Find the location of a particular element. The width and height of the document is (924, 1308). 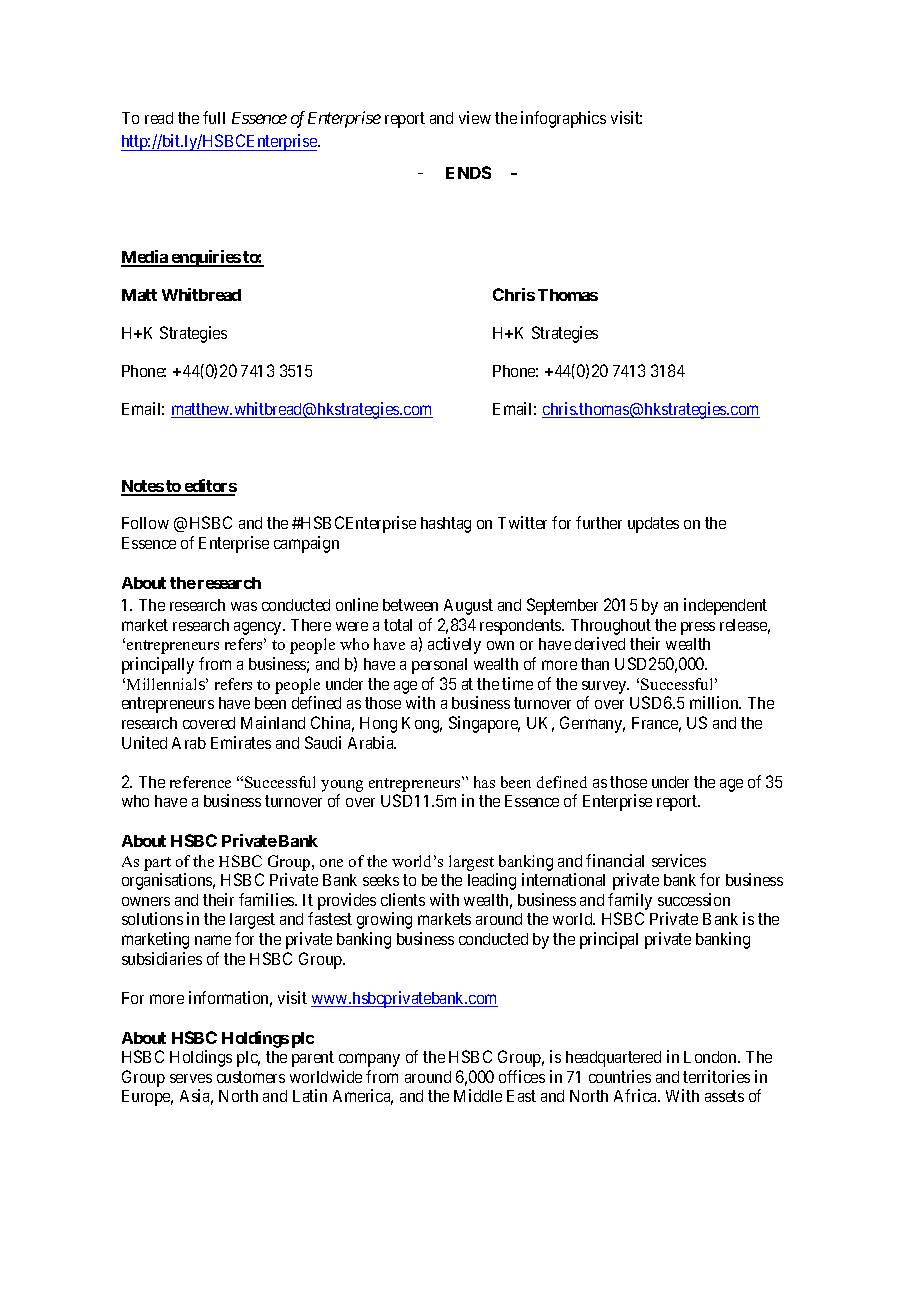

infographics is located at coordinates (563, 119).
